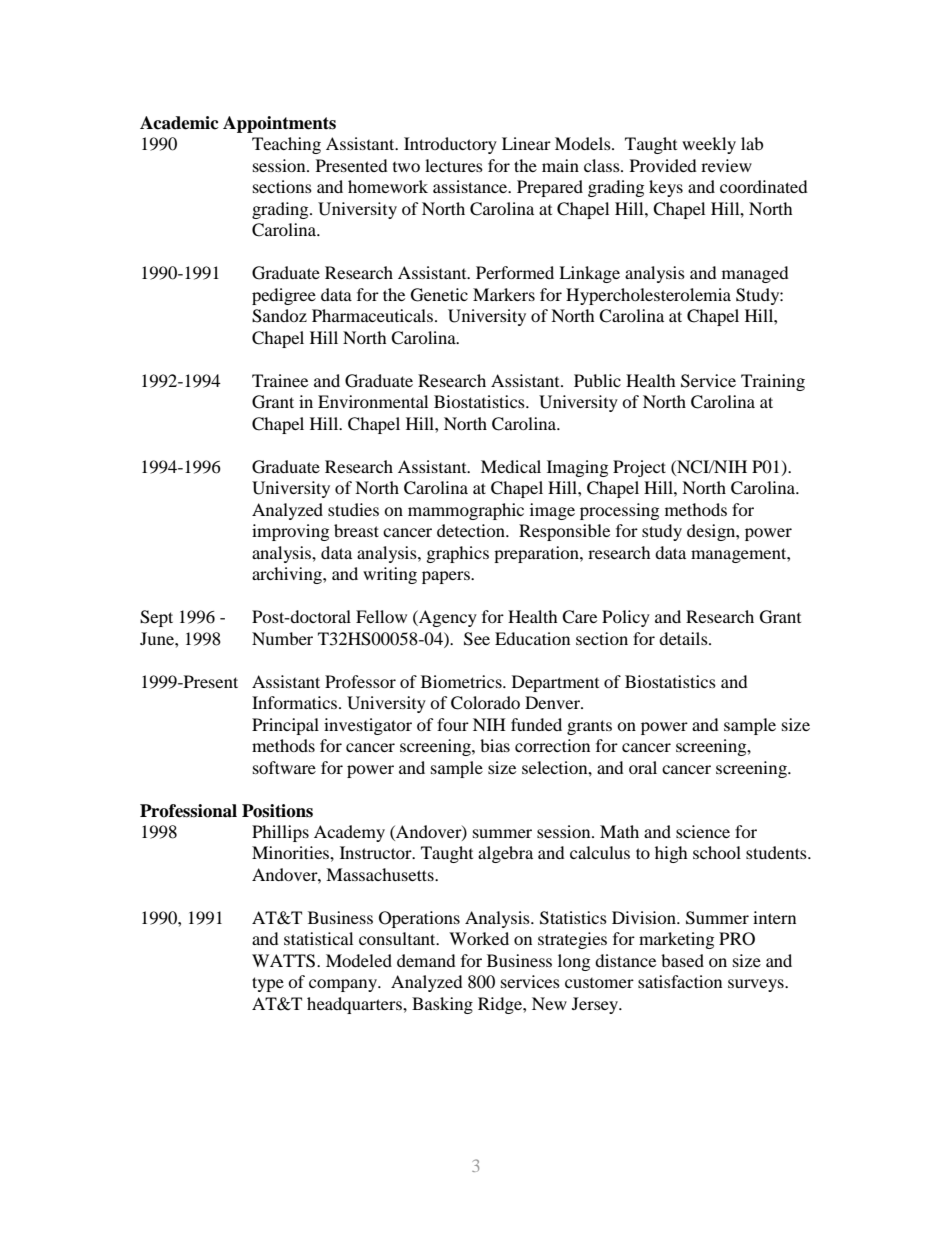 The height and width of the screenshot is (1233, 952). Describe the element at coordinates (703, 831) in the screenshot. I see `science` at that location.
